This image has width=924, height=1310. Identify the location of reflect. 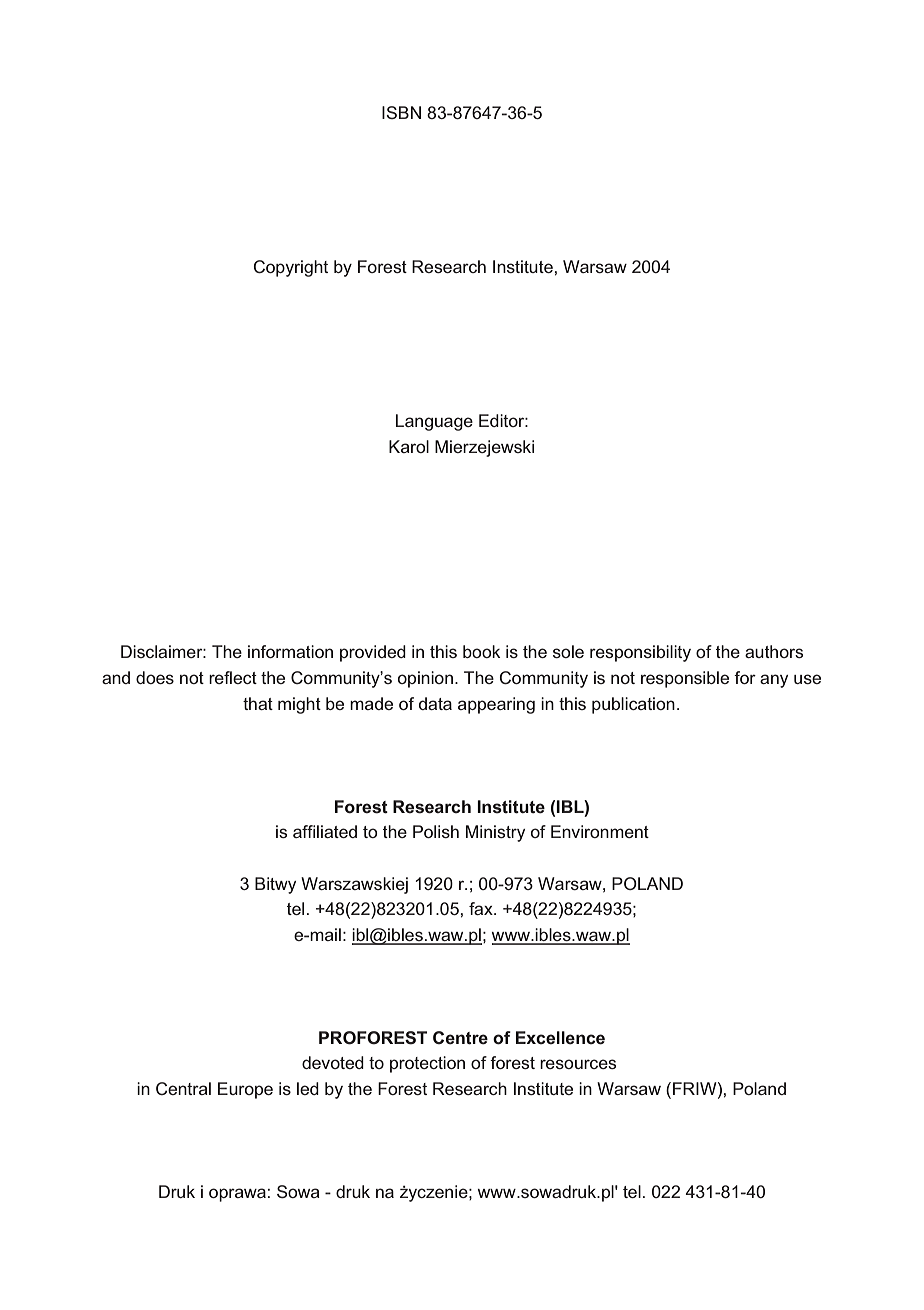
(233, 677).
